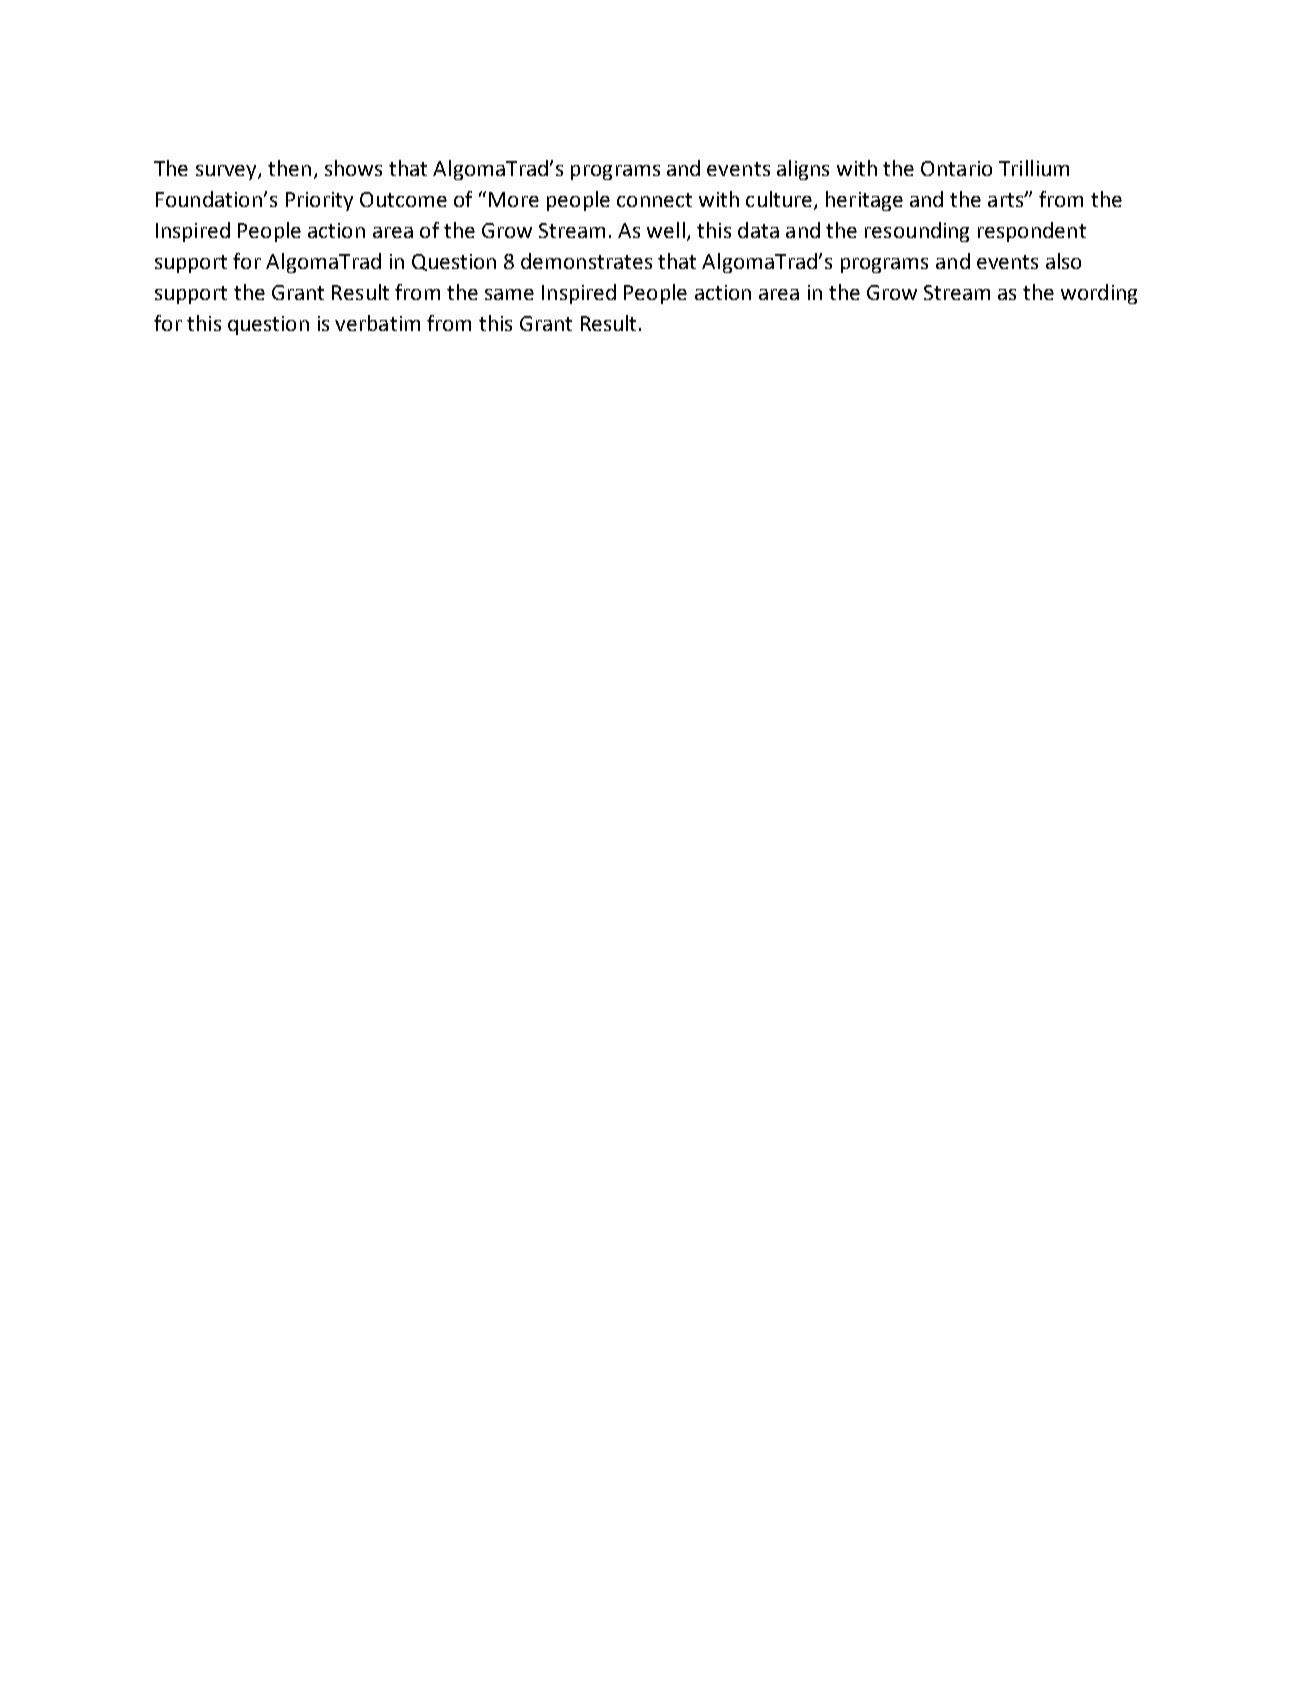 This document has width=1307, height=1692. What do you see at coordinates (377, 323) in the document?
I see `verbatim` at bounding box center [377, 323].
